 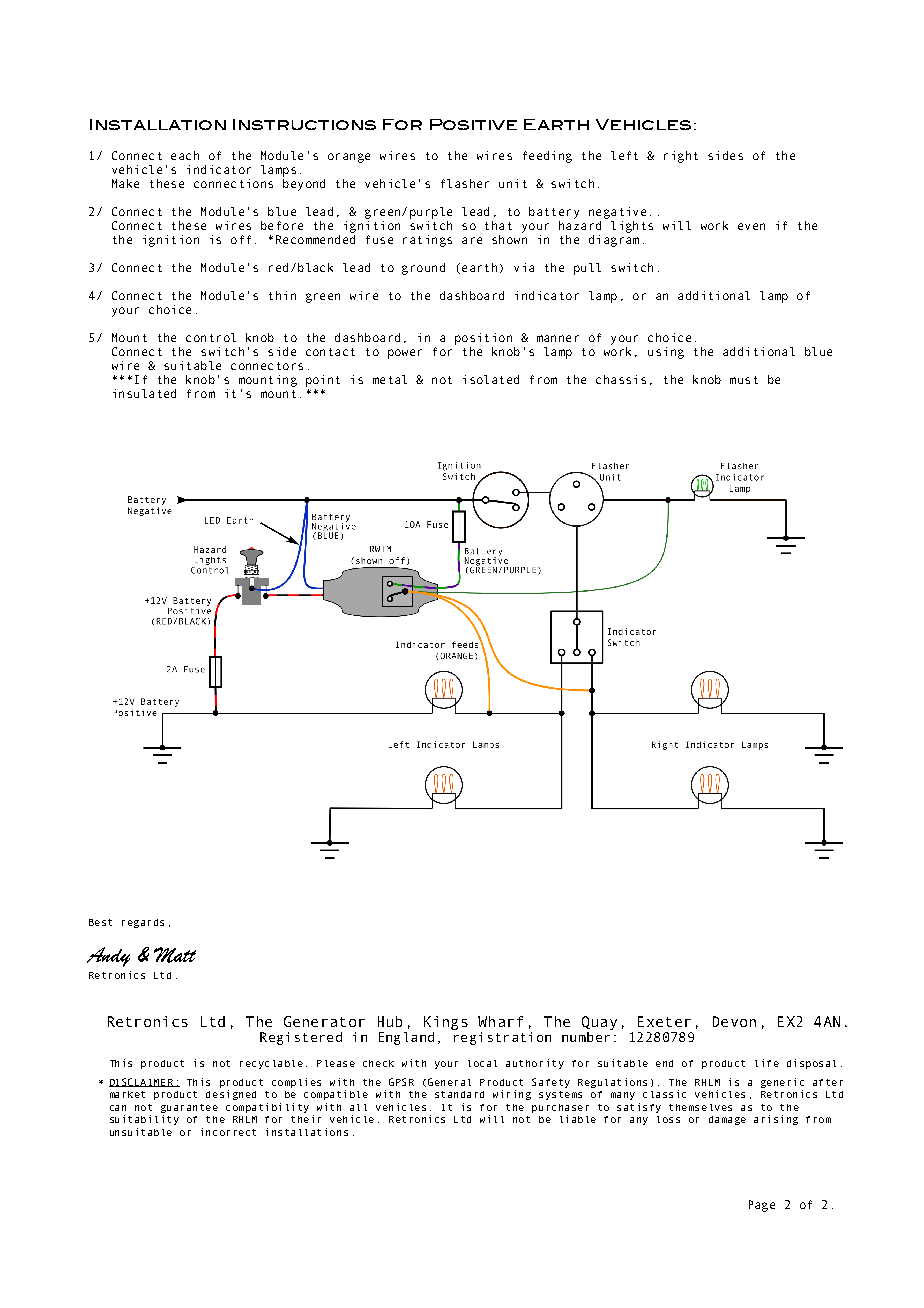 I want to click on isolated, so click(x=491, y=379).
